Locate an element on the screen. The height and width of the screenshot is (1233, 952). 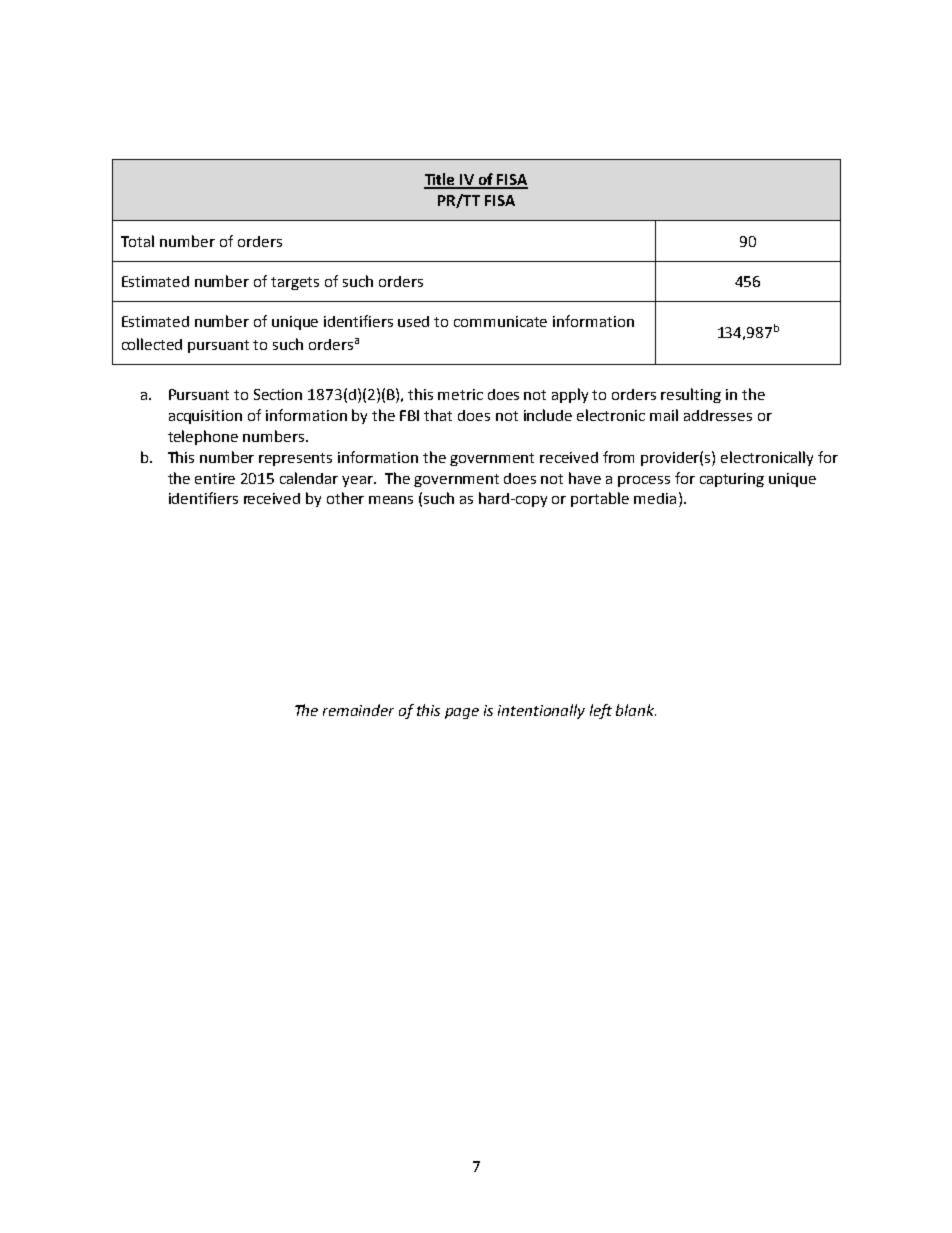
mail is located at coordinates (664, 415).
